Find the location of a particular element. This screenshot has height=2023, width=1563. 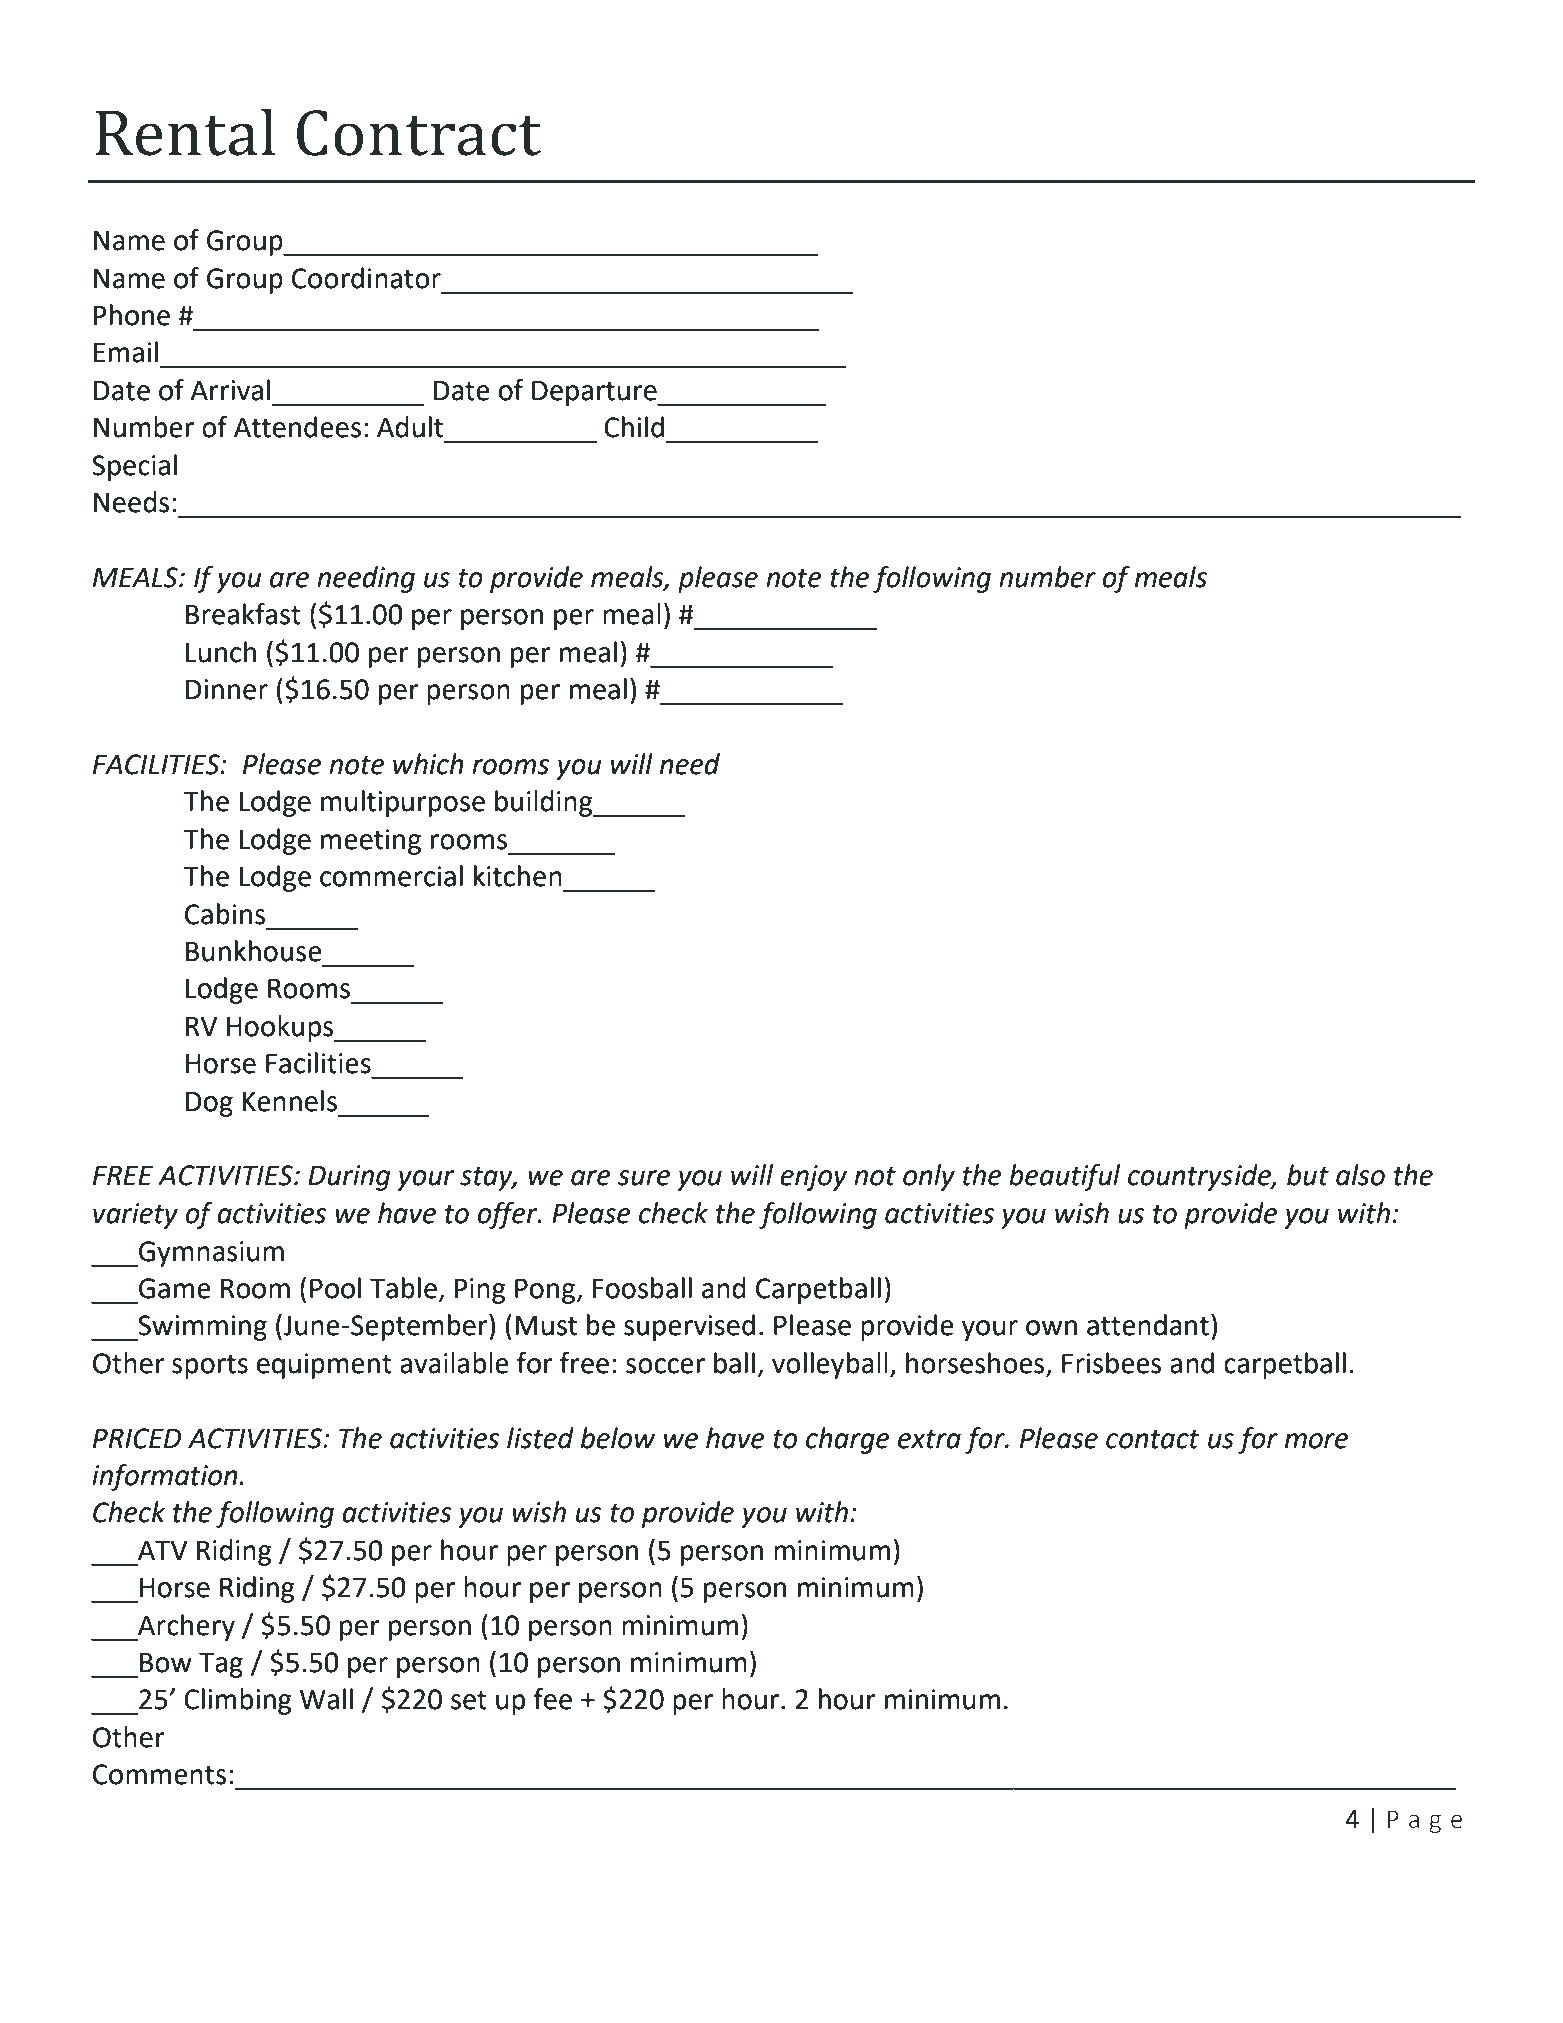

Contract is located at coordinates (419, 133).
